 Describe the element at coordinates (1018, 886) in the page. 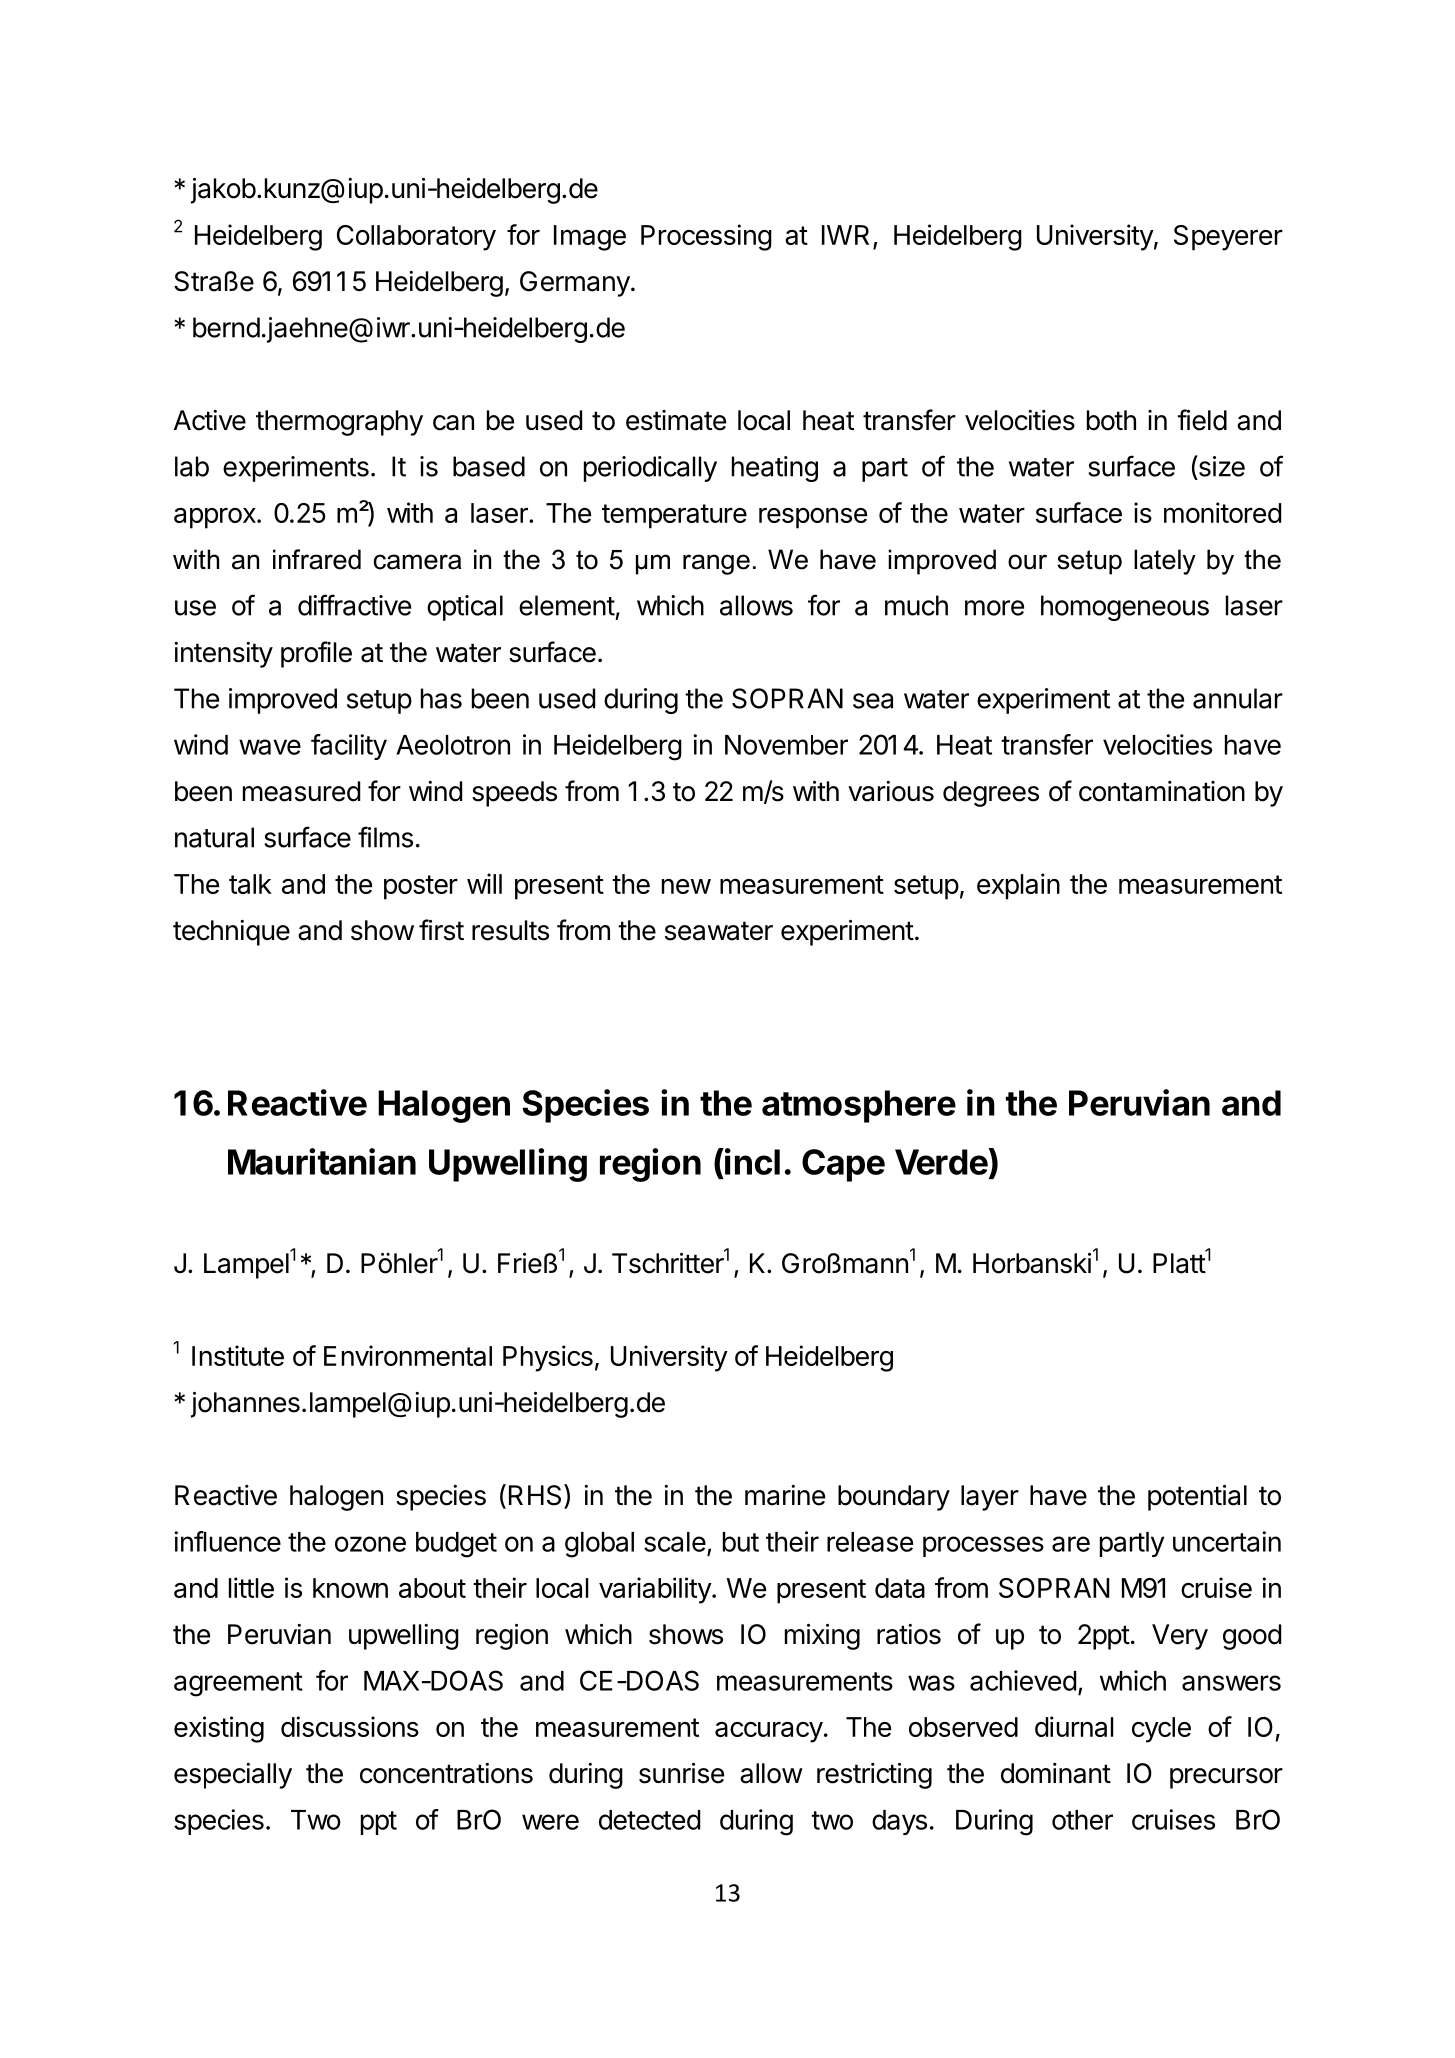

I see `explain` at that location.
